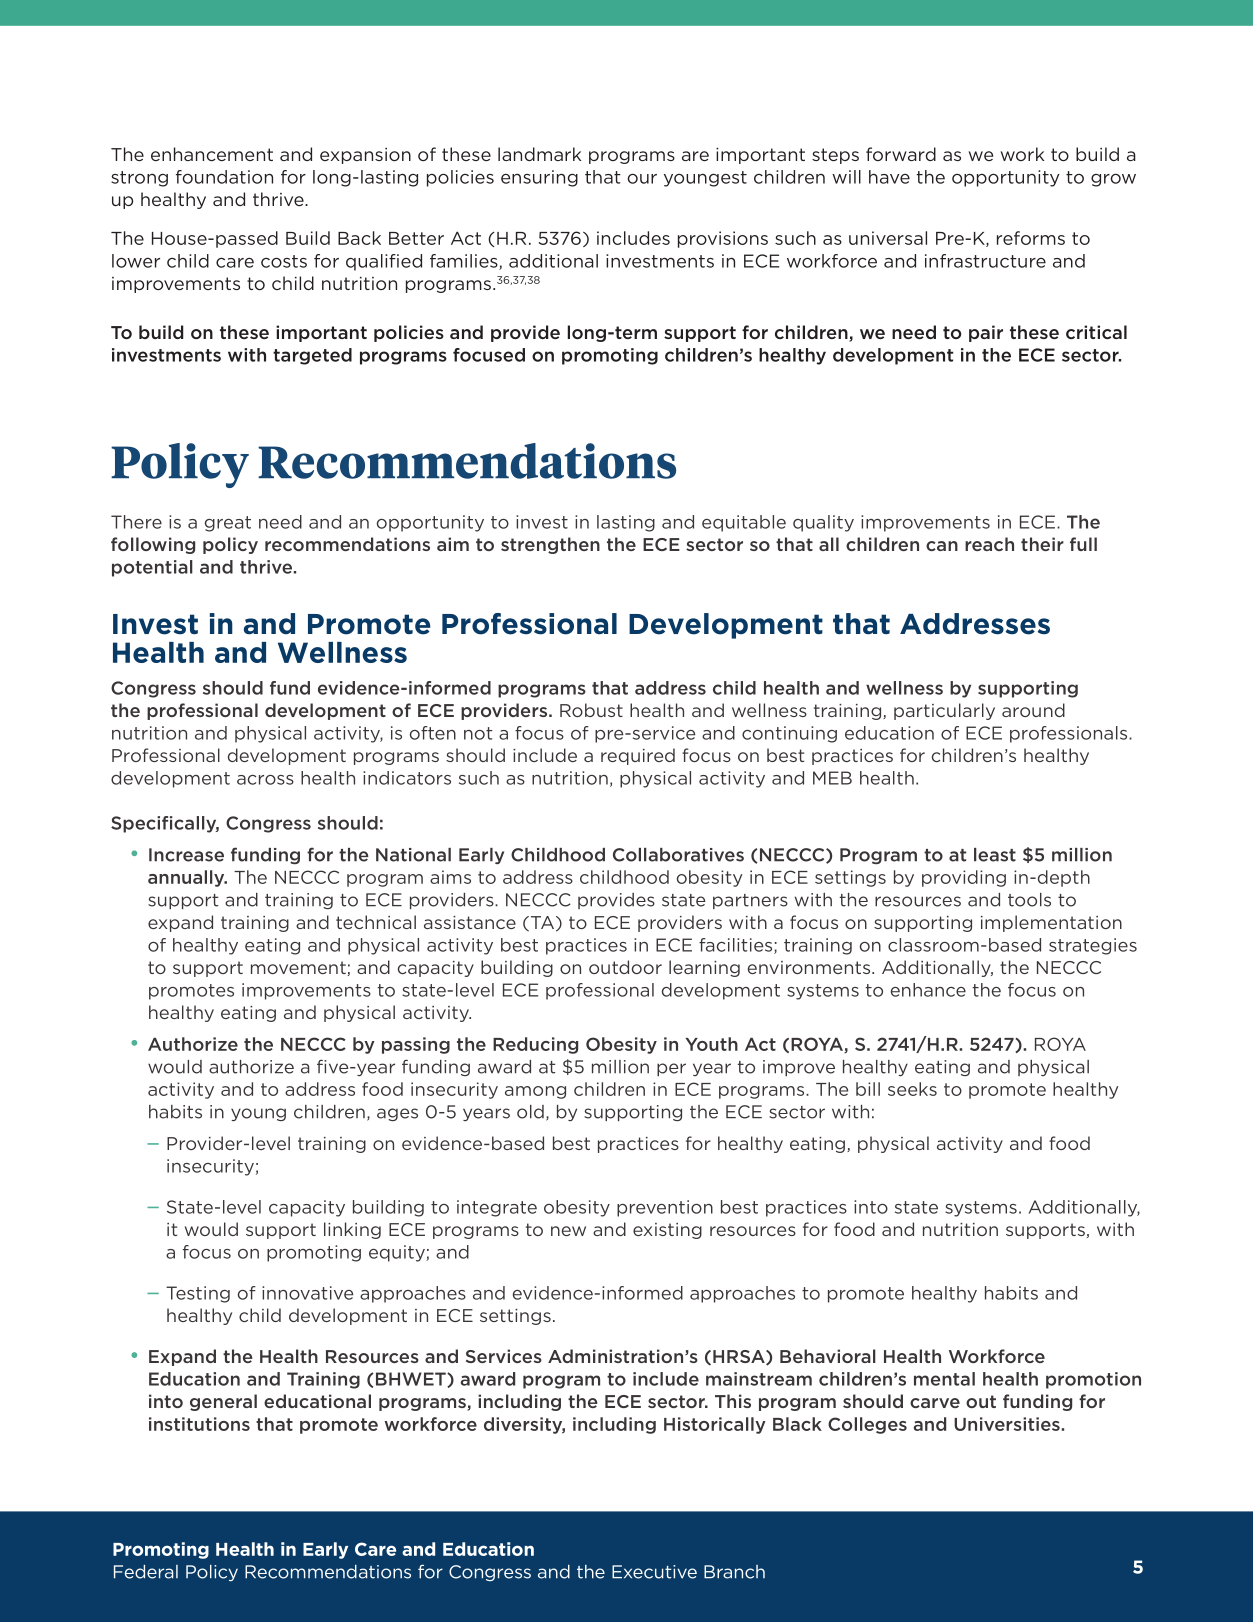 The image size is (1253, 1622). Describe the element at coordinates (671, 1069) in the page. I see `per` at that location.
